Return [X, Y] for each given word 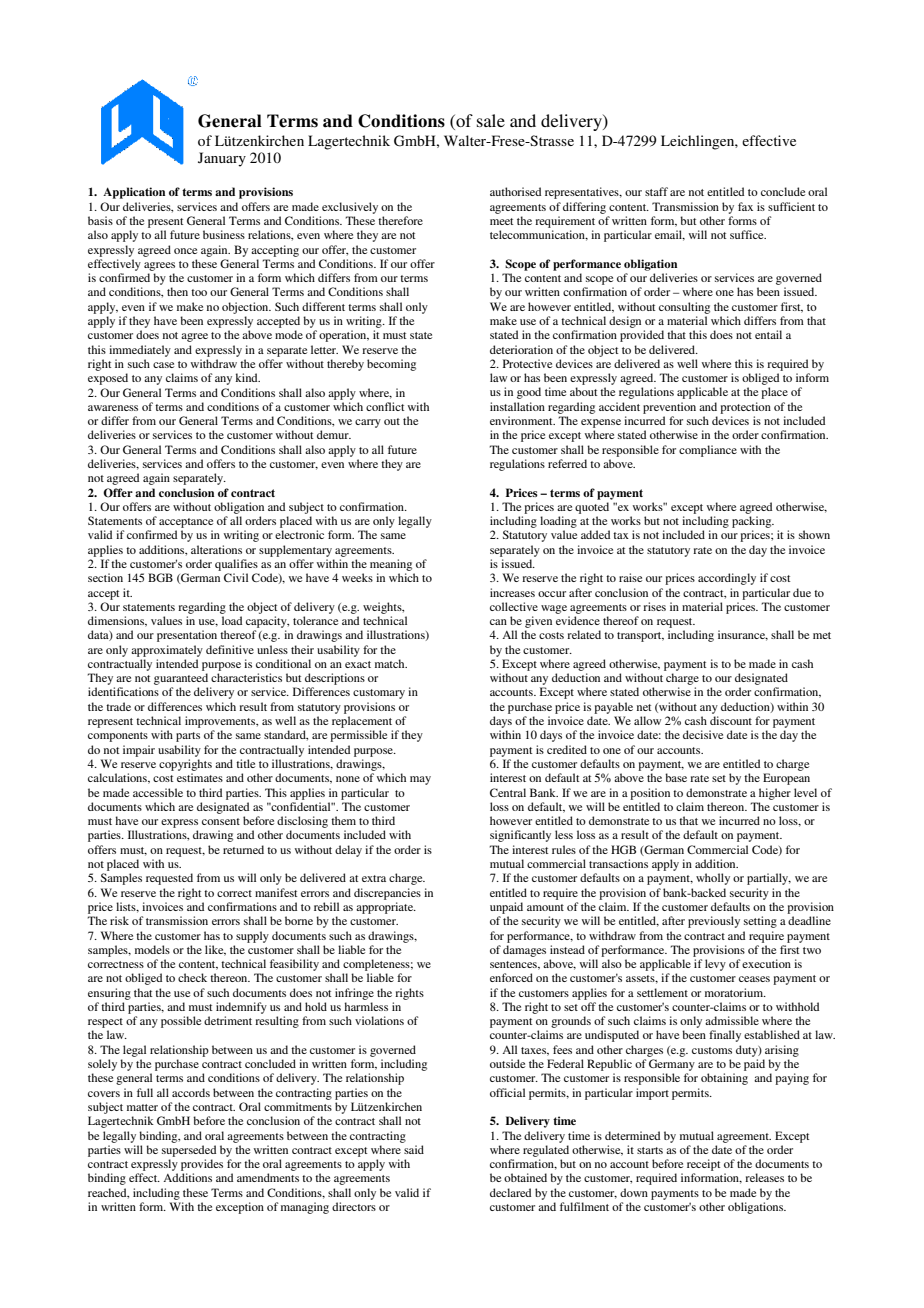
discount [731, 720]
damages [524, 951]
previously [714, 922]
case [163, 365]
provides [202, 1165]
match [391, 663]
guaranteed [181, 679]
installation [517, 406]
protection [745, 408]
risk [119, 920]
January [222, 159]
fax [745, 206]
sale [491, 120]
